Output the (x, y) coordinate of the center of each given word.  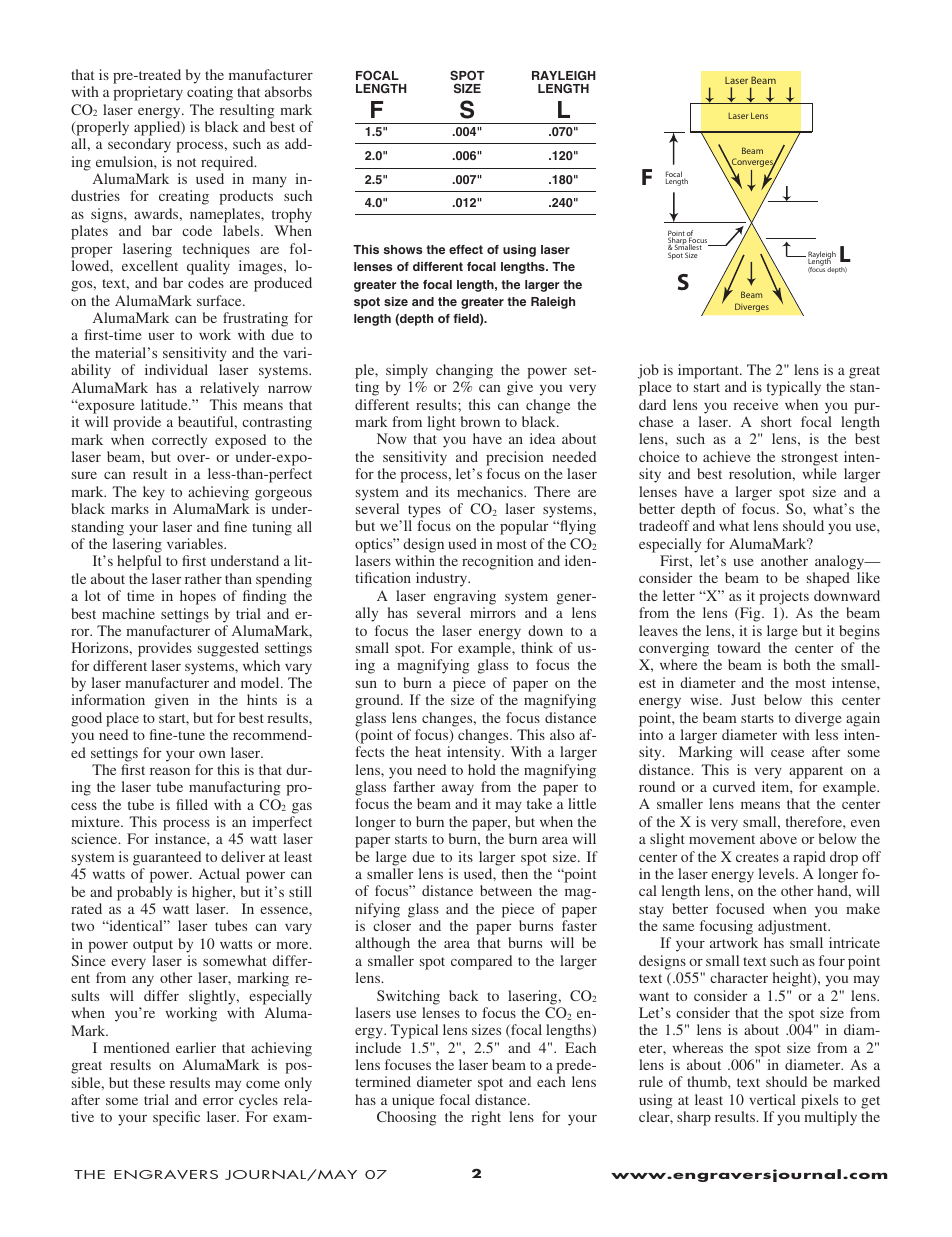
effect (466, 249)
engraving (465, 597)
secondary (139, 145)
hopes (198, 597)
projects (784, 597)
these (149, 1082)
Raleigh (553, 303)
